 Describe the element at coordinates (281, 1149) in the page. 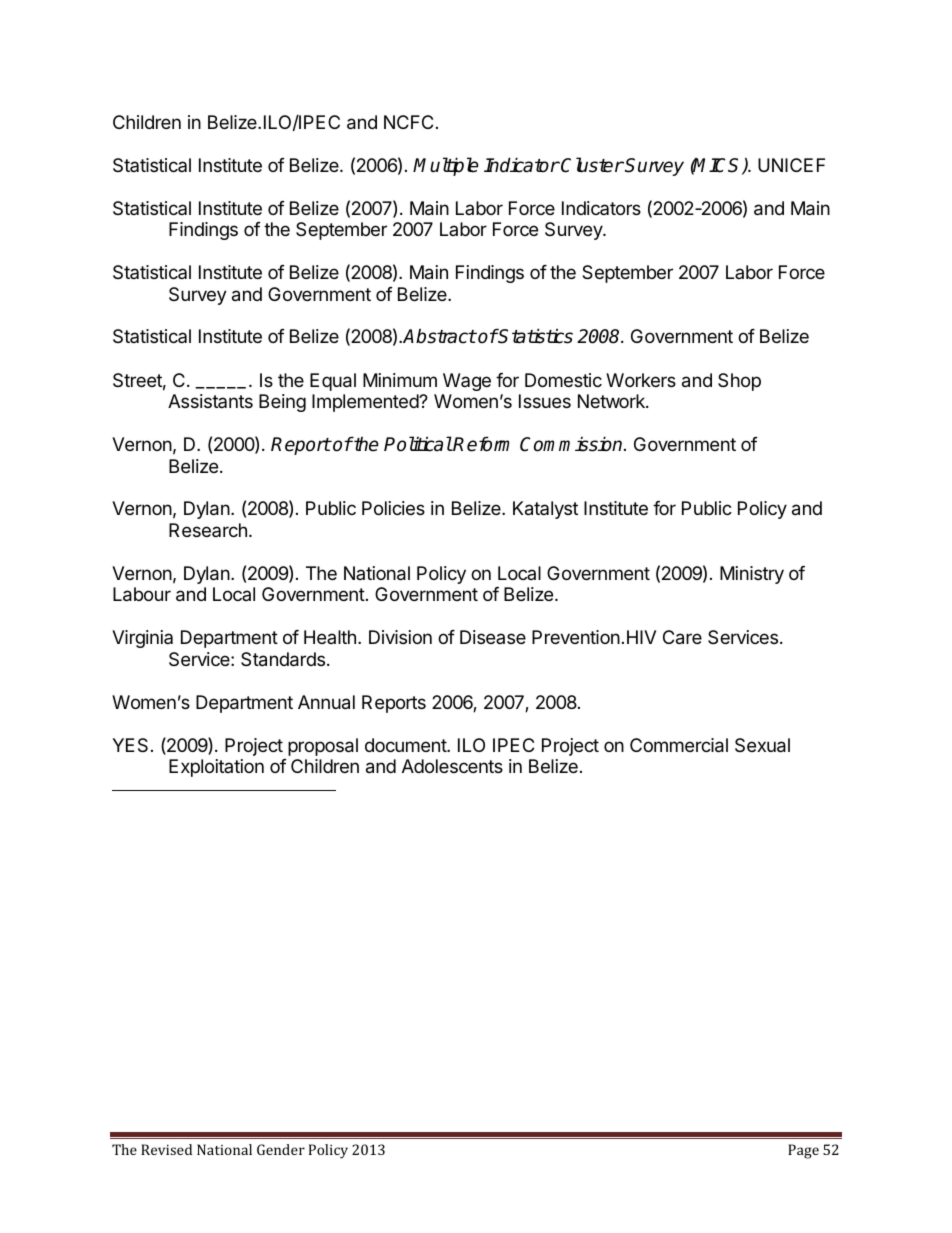

I see `Gender` at that location.
